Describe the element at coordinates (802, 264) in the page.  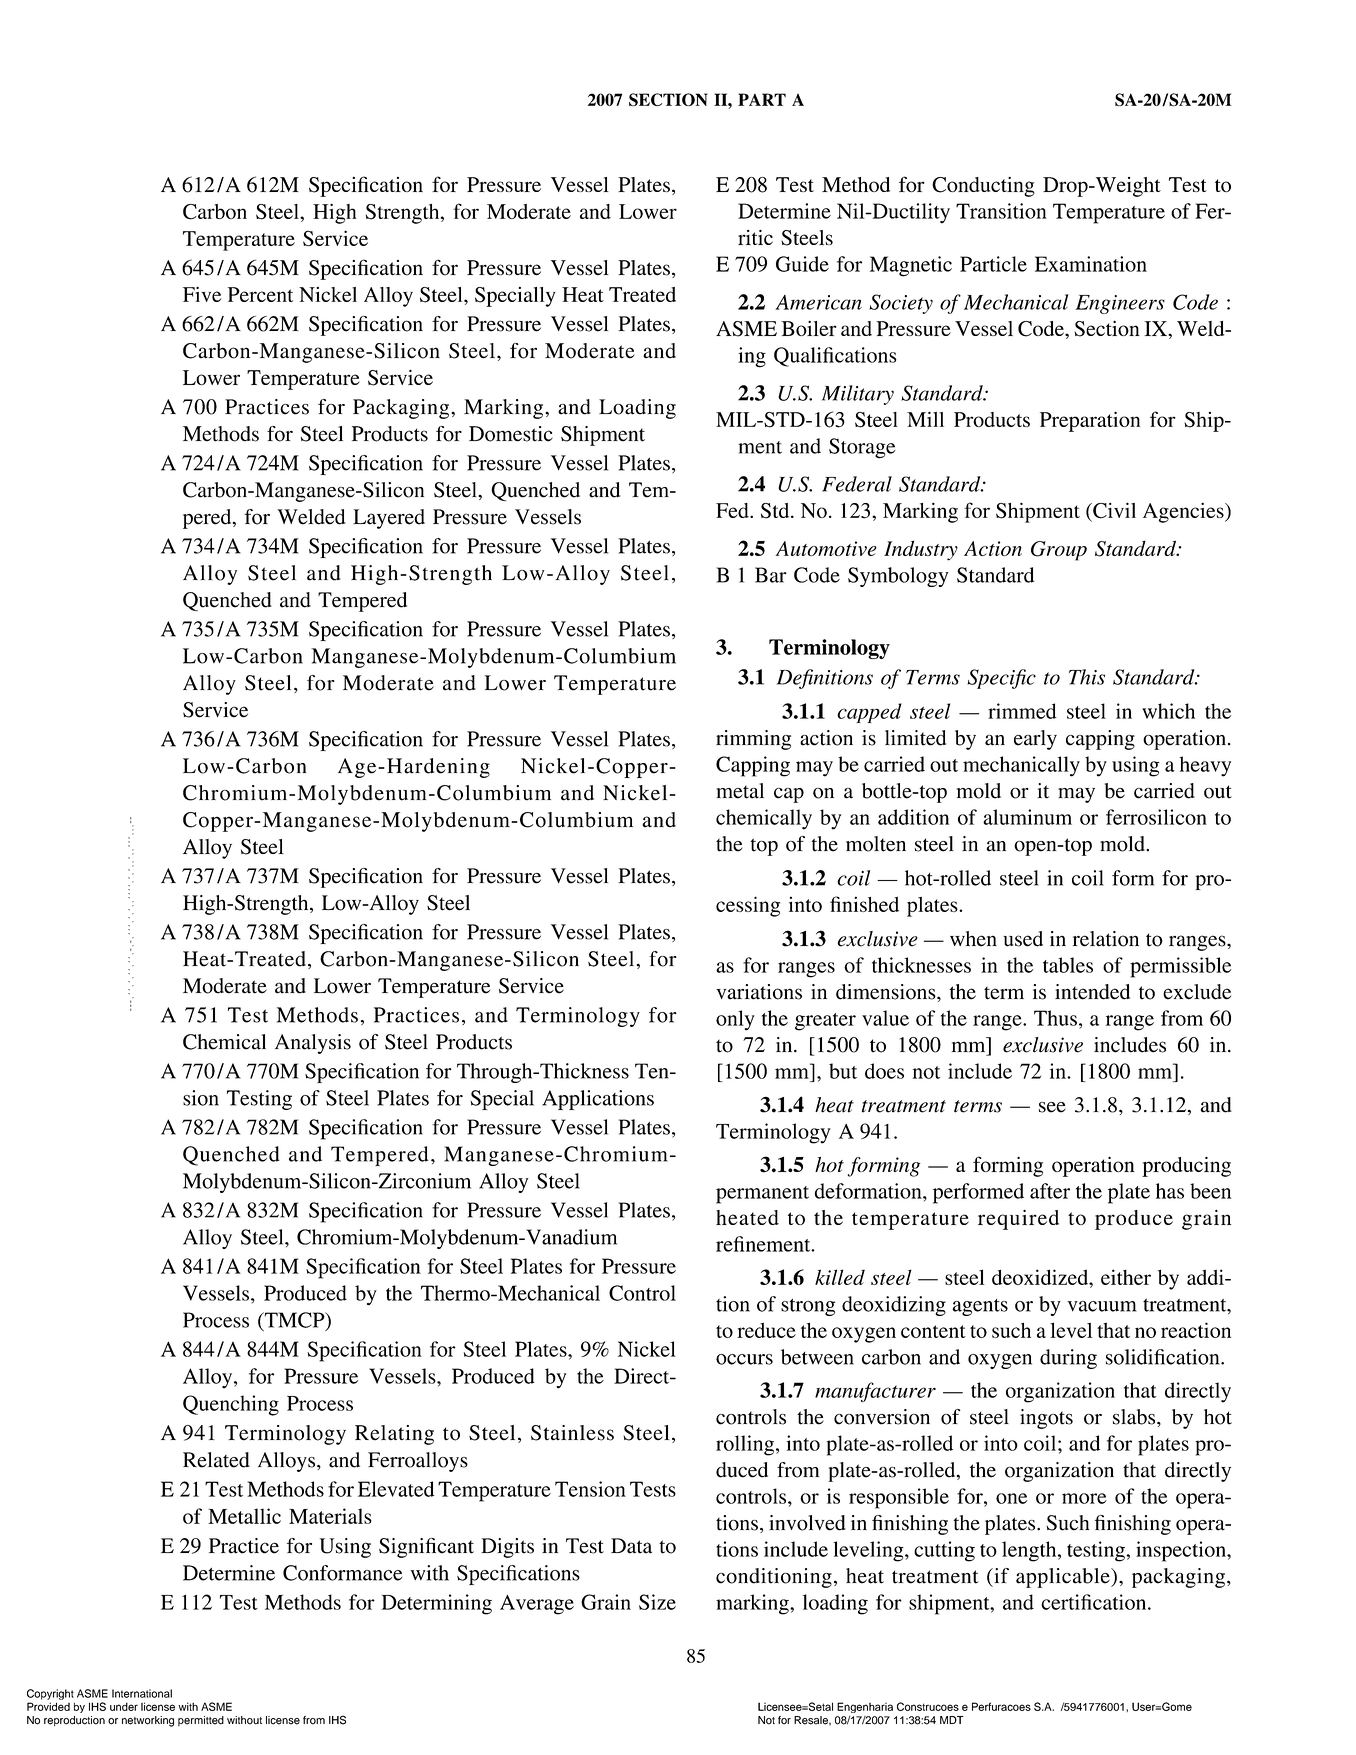
I see `Guide` at that location.
